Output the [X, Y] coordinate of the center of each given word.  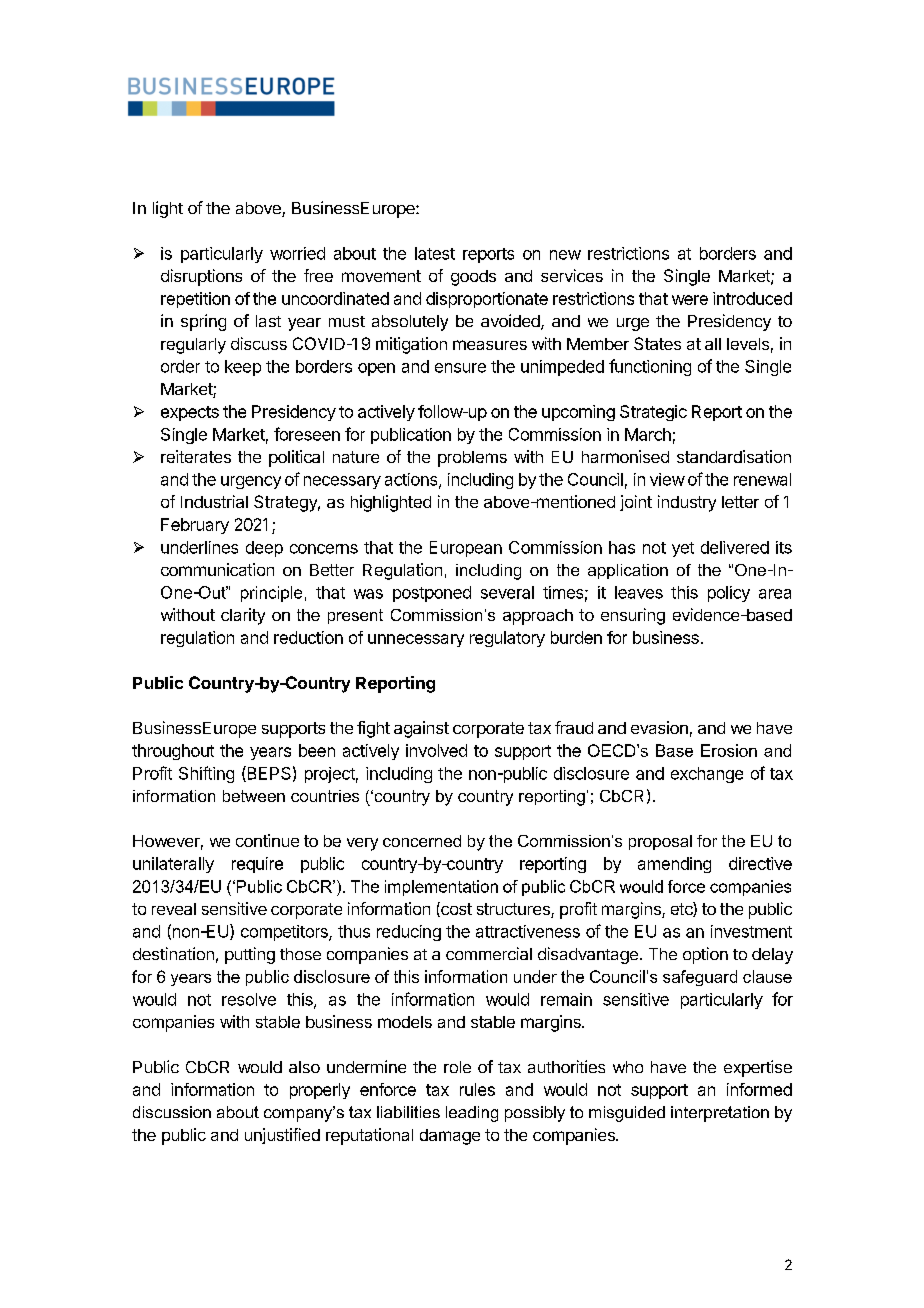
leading [472, 1114]
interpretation [720, 1114]
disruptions [201, 277]
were [690, 300]
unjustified [282, 1136]
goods [473, 278]
